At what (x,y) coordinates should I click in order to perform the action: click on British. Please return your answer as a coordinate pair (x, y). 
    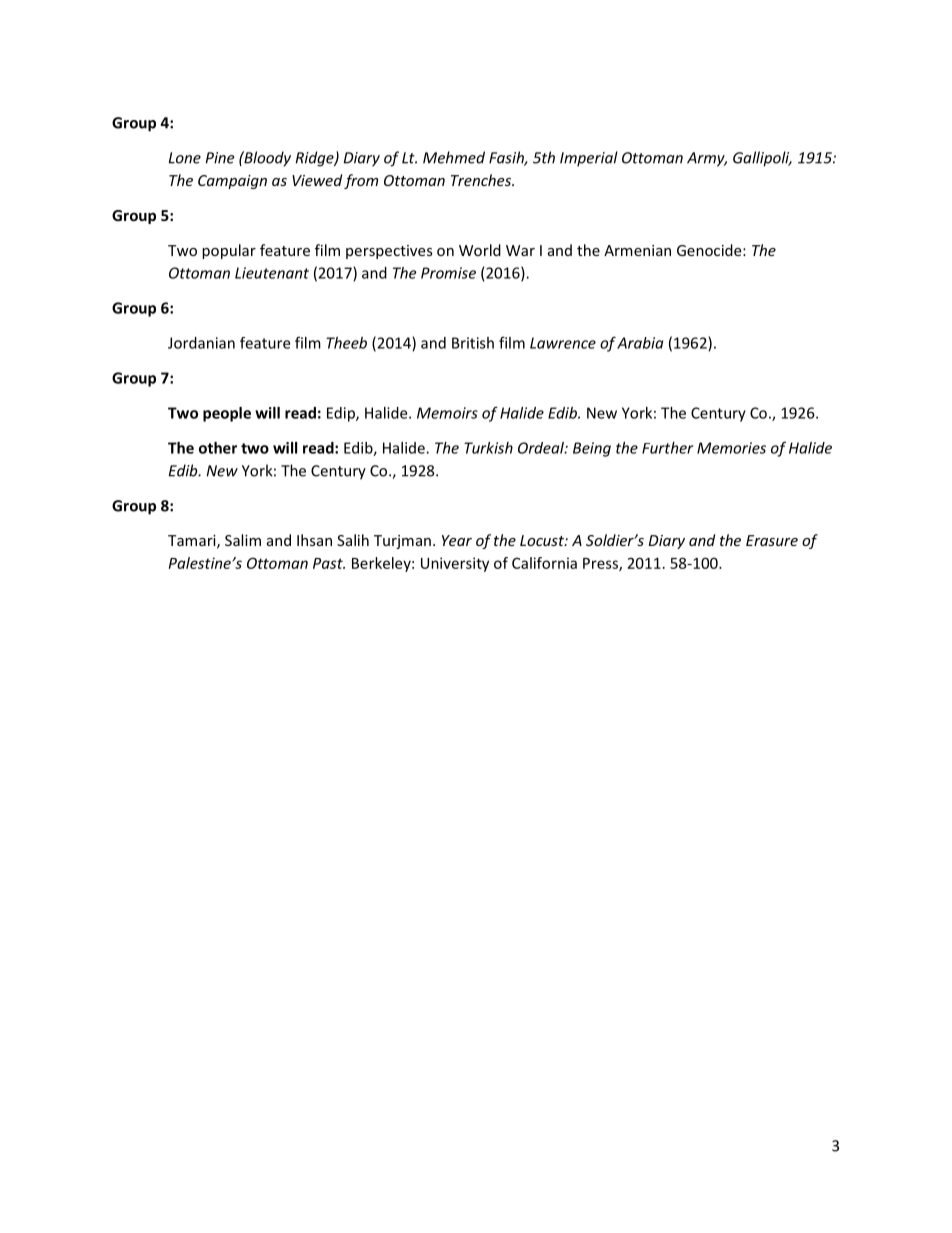
    Looking at the image, I should click on (473, 343).
